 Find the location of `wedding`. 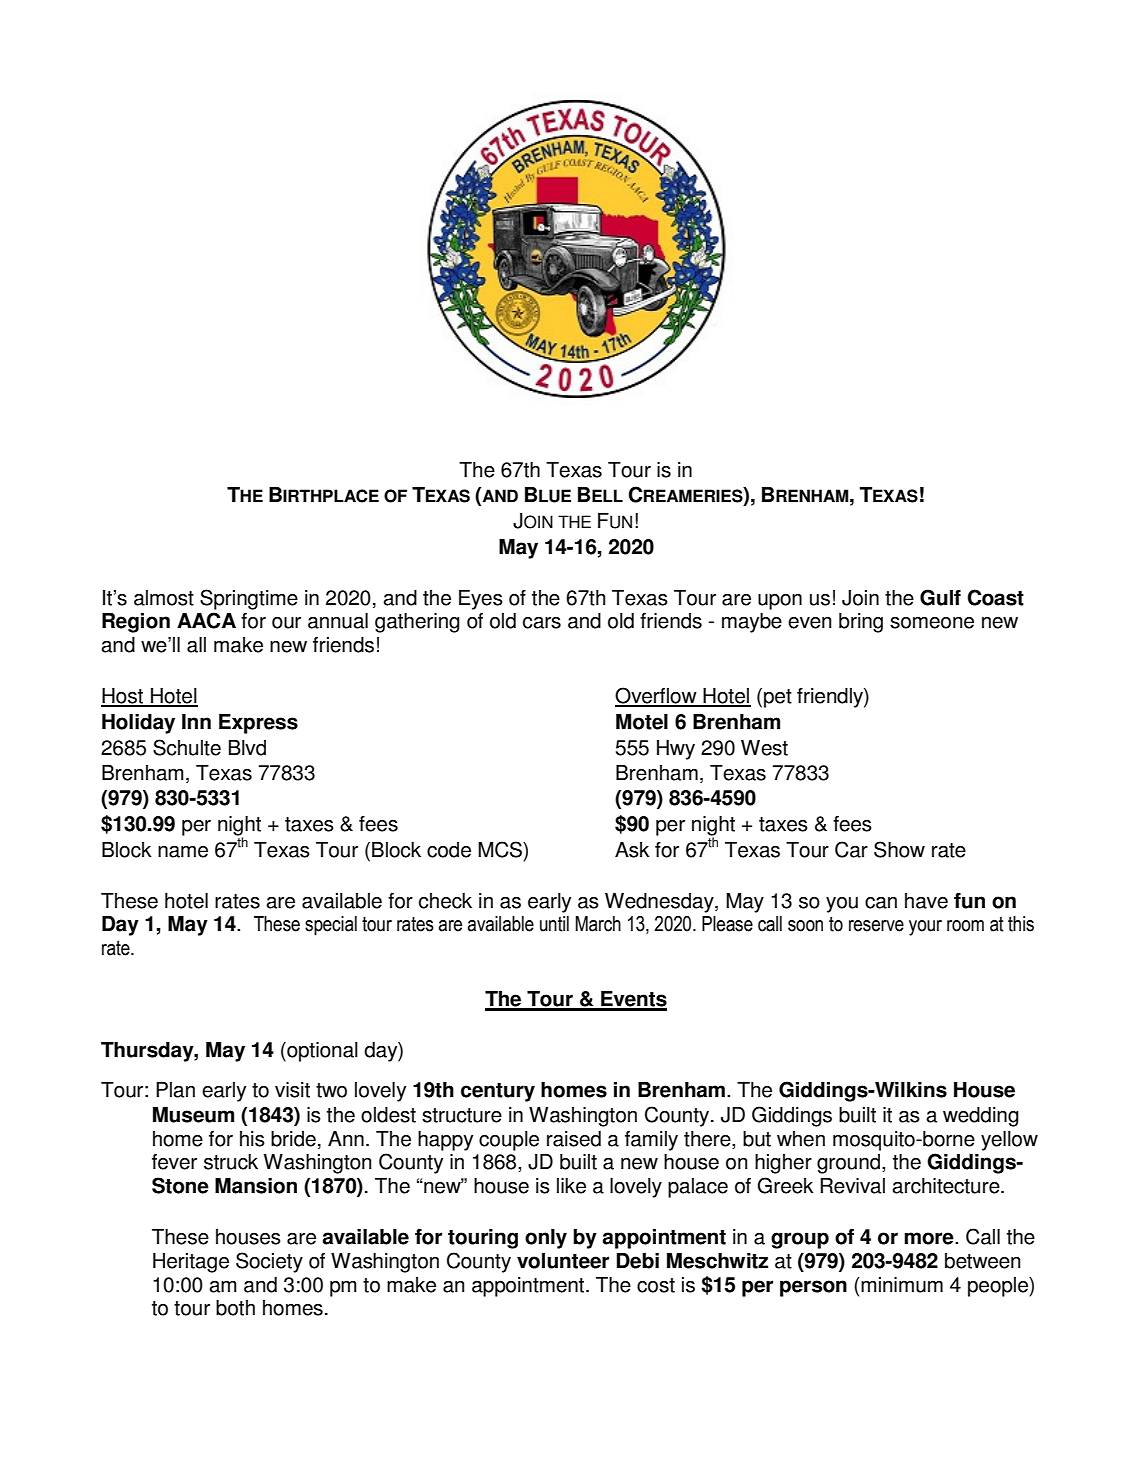

wedding is located at coordinates (981, 1117).
